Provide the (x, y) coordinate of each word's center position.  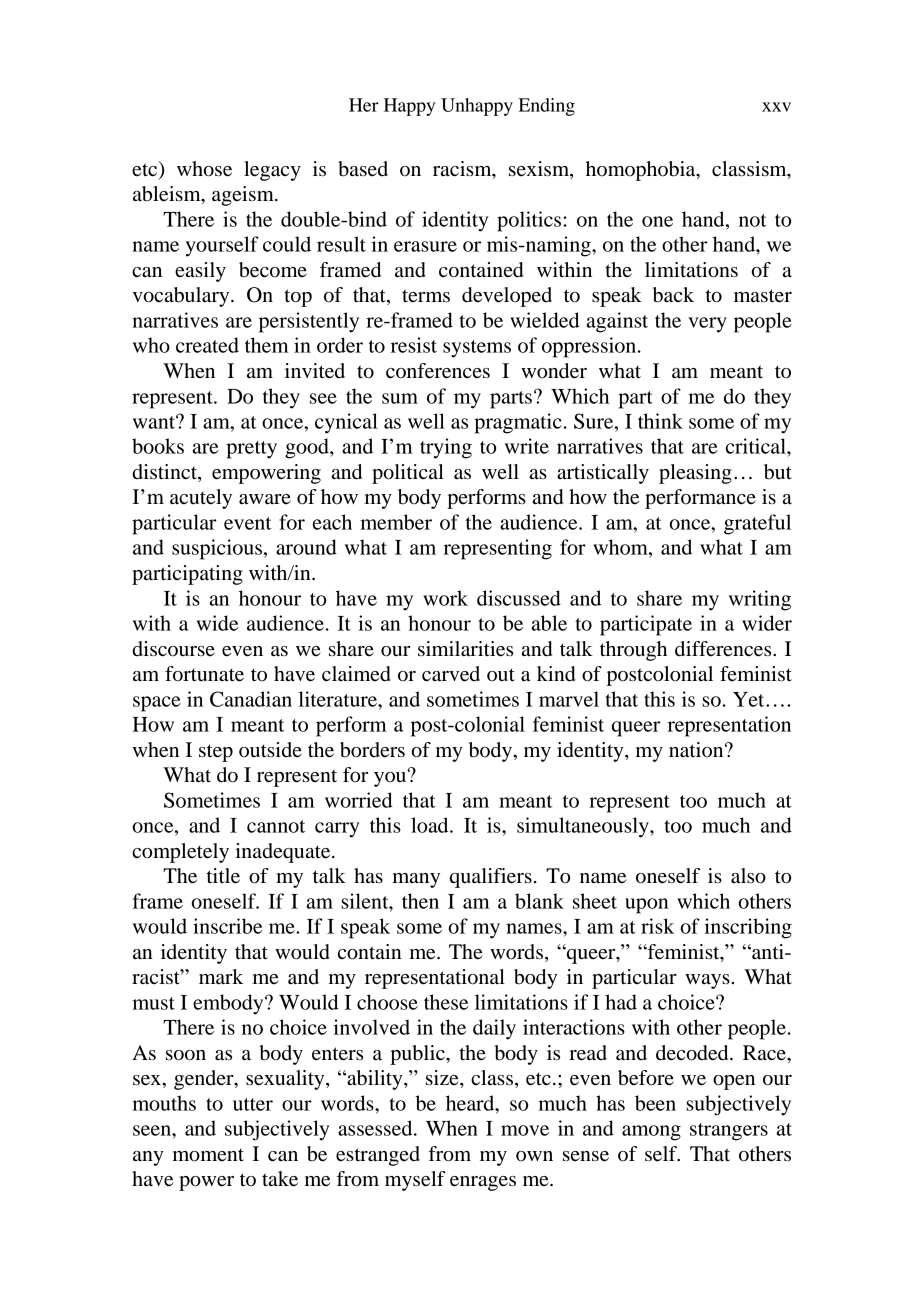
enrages (483, 1183)
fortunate (204, 674)
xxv (776, 107)
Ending (546, 107)
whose (204, 169)
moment (208, 1155)
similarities (465, 649)
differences (724, 649)
